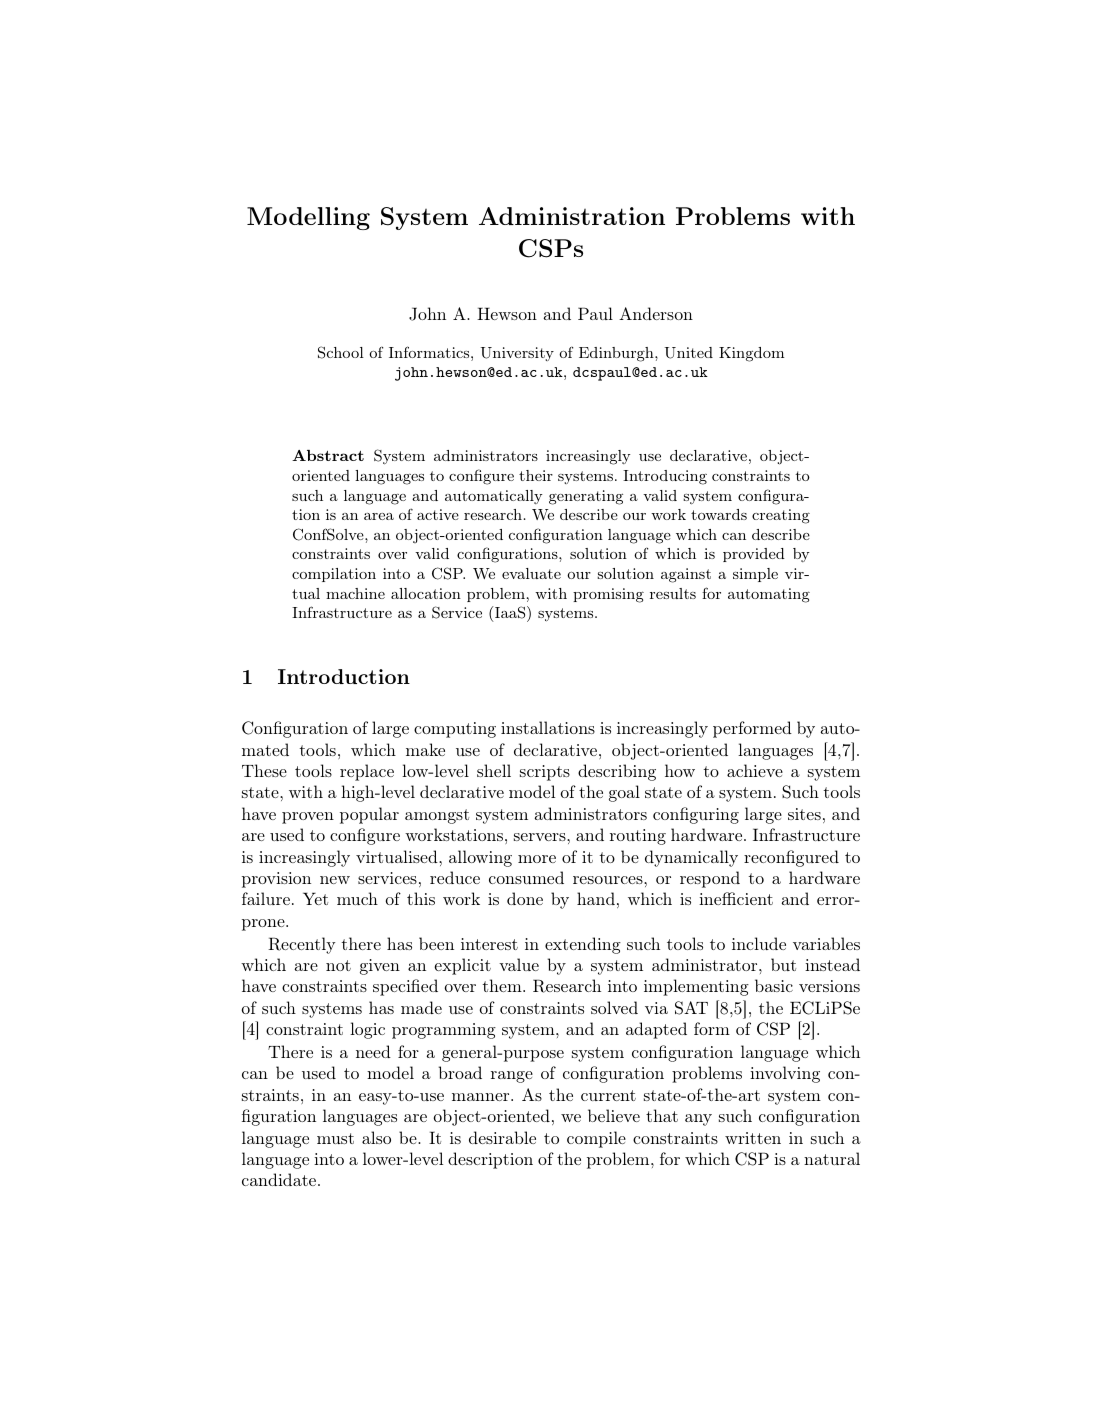 The width and height of the page is (1096, 1418). I want to click on scripts, so click(545, 773).
